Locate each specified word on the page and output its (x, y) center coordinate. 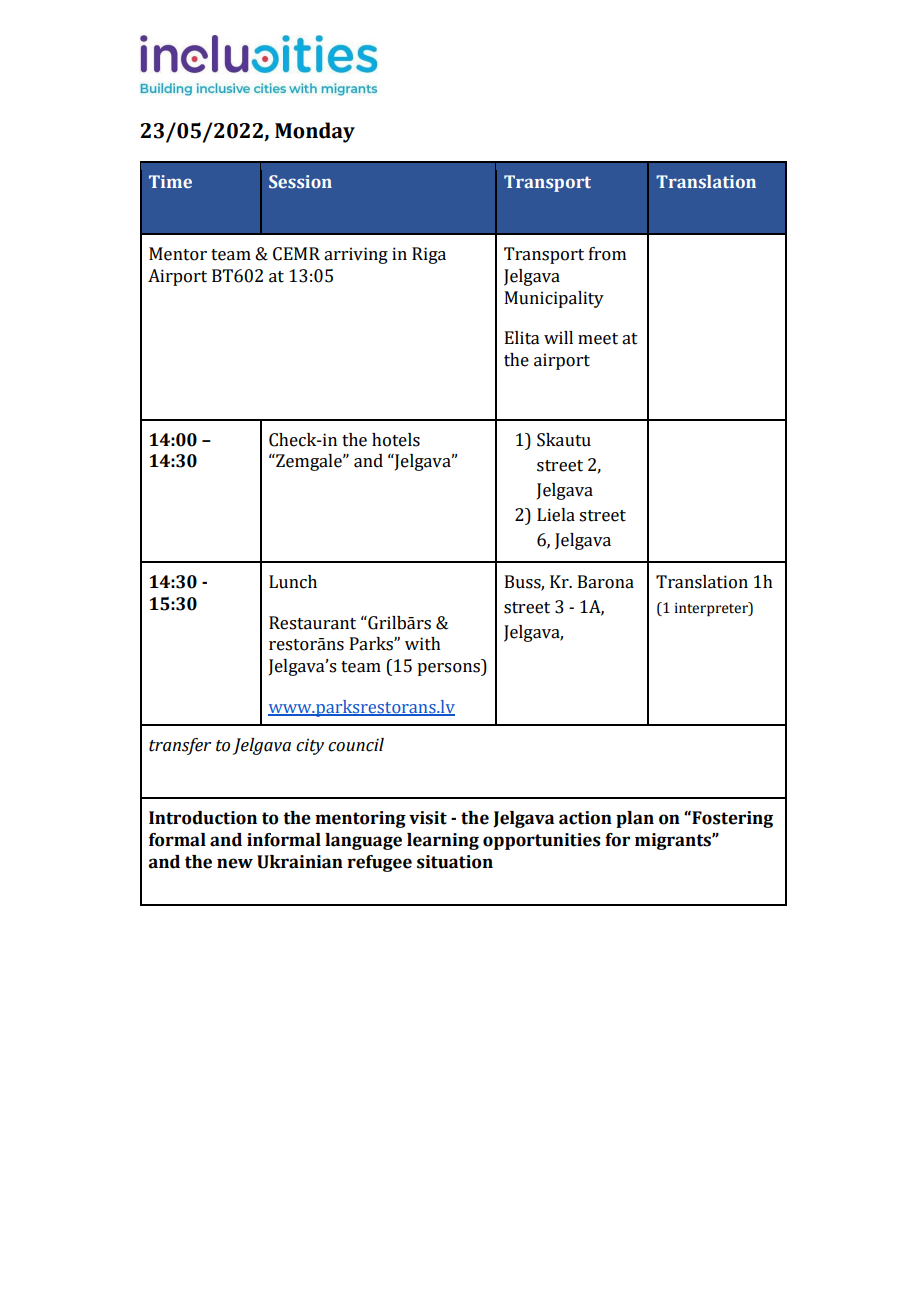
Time (170, 181)
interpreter (712, 609)
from (607, 254)
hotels (396, 440)
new (235, 863)
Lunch (293, 582)
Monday (315, 132)
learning (443, 841)
